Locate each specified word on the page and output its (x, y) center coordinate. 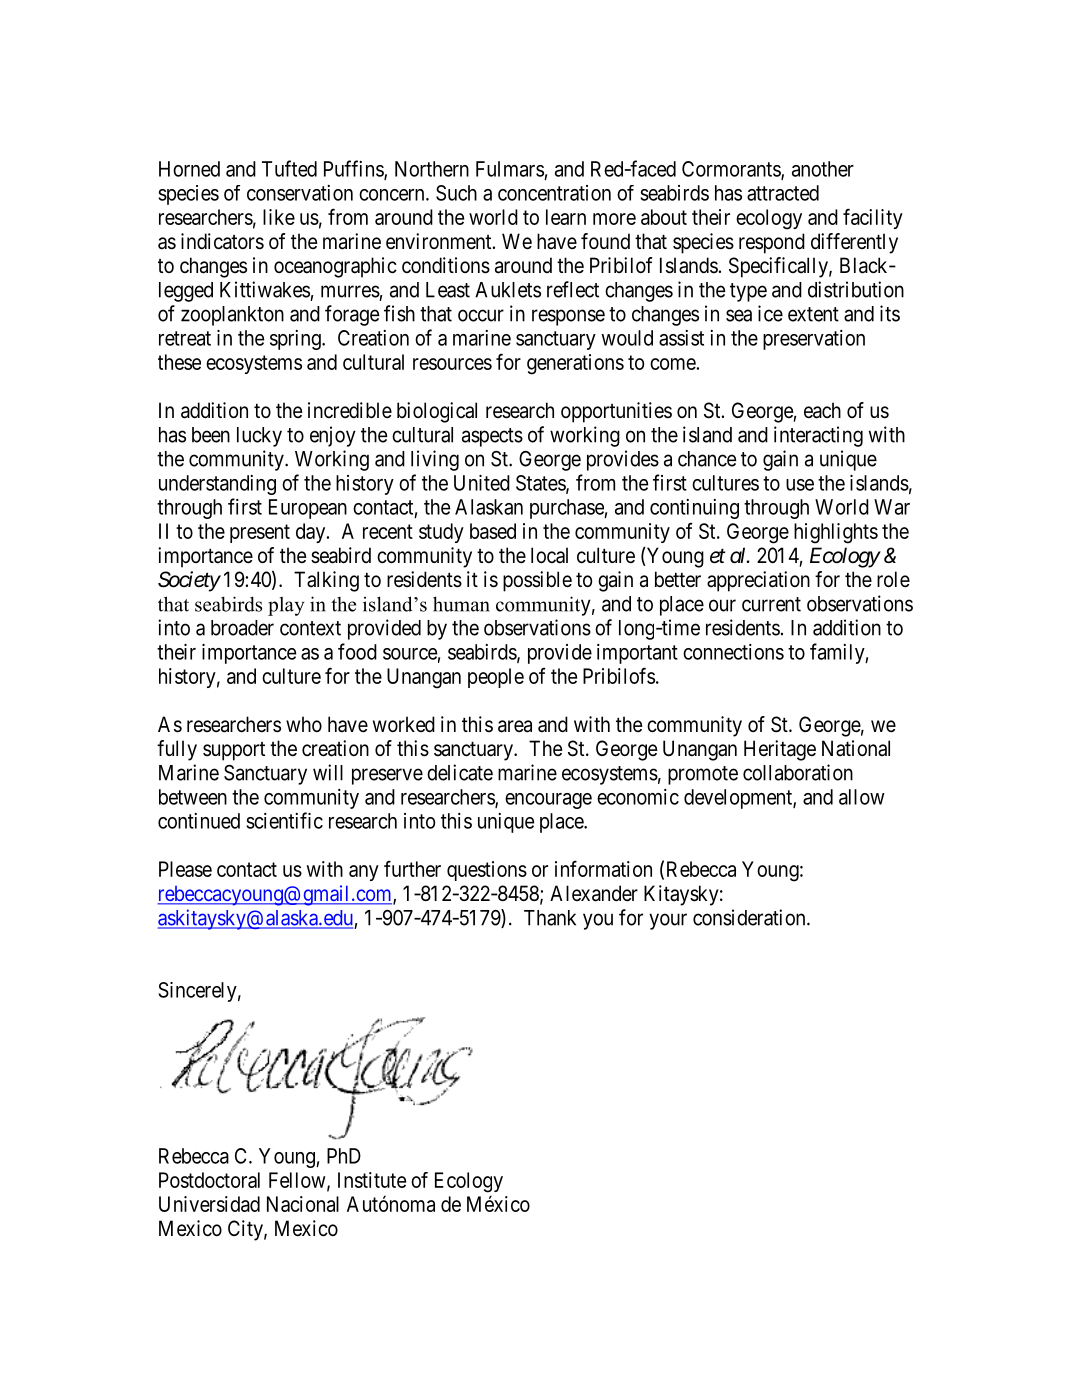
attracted (783, 193)
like (279, 217)
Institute (372, 1180)
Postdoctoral (209, 1180)
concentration (554, 193)
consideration (750, 917)
